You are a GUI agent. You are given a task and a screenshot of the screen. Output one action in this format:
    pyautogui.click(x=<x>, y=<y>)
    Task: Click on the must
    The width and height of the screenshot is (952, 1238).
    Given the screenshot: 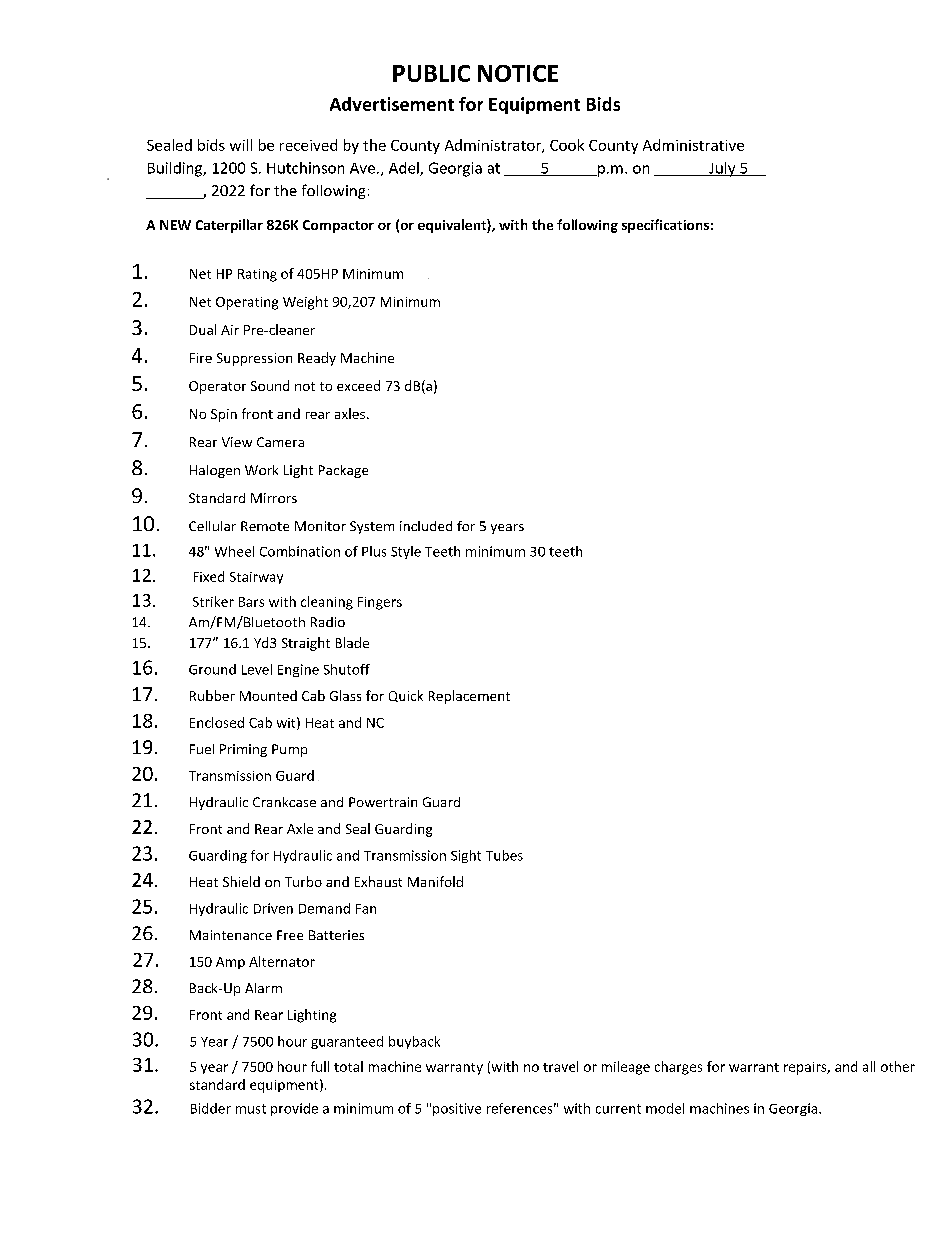 What is the action you would take?
    pyautogui.click(x=251, y=1109)
